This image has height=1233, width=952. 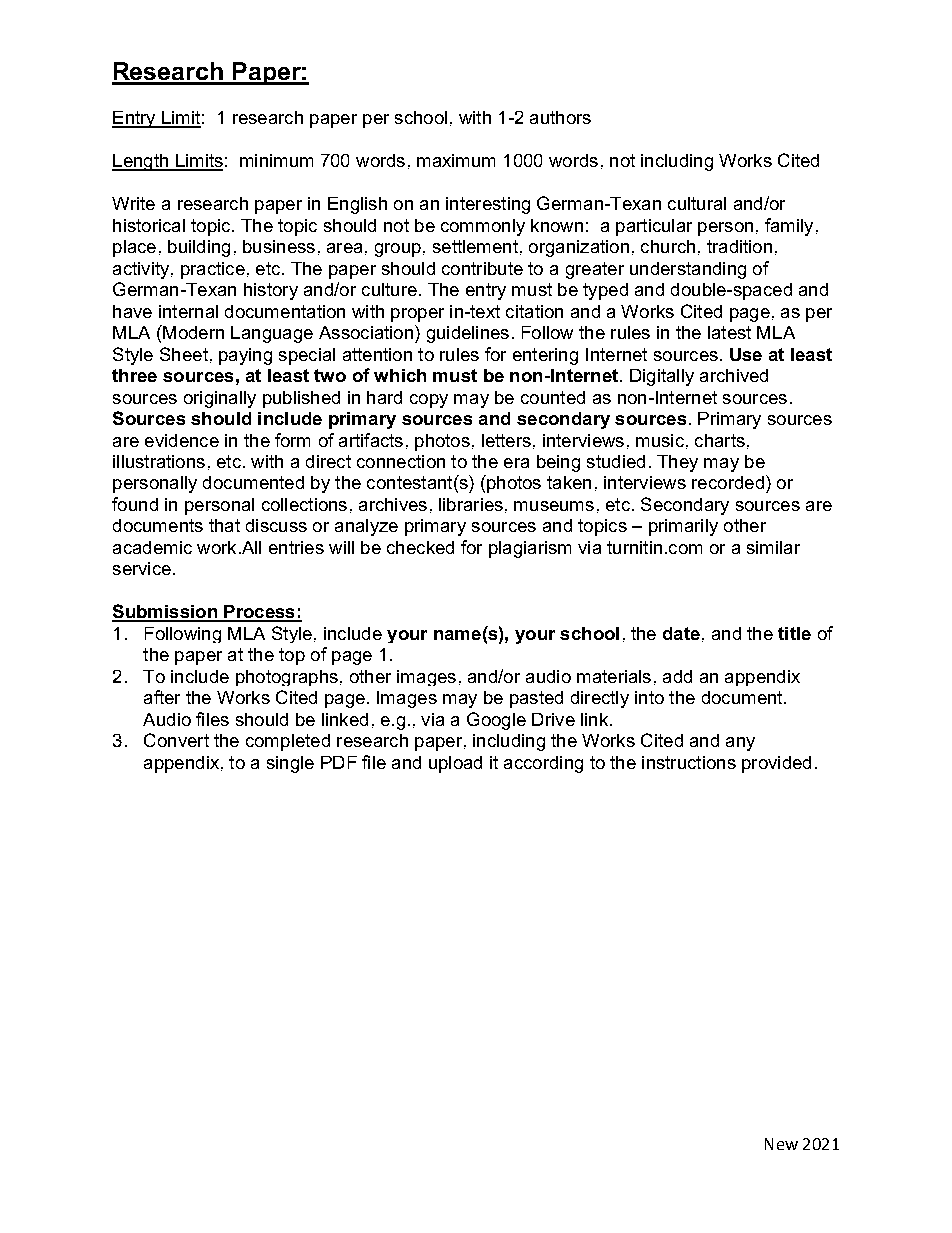 What do you see at coordinates (734, 375) in the image?
I see `archived` at bounding box center [734, 375].
